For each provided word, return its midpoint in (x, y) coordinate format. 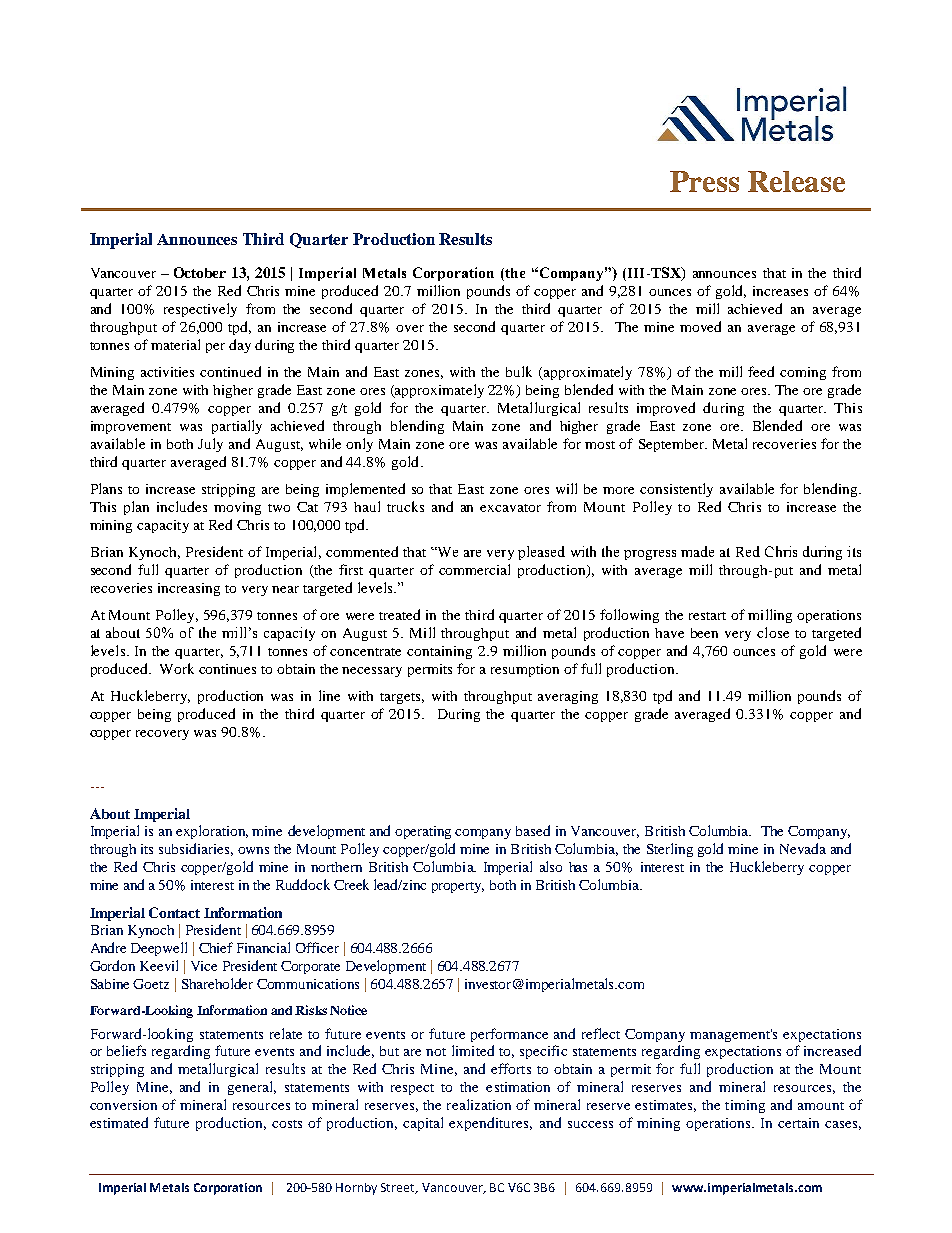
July (210, 445)
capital (423, 1124)
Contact (174, 912)
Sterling (670, 850)
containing (439, 652)
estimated (119, 1122)
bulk (519, 371)
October (200, 272)
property (458, 887)
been (704, 633)
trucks (405, 506)
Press (704, 181)
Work (177, 668)
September (673, 445)
